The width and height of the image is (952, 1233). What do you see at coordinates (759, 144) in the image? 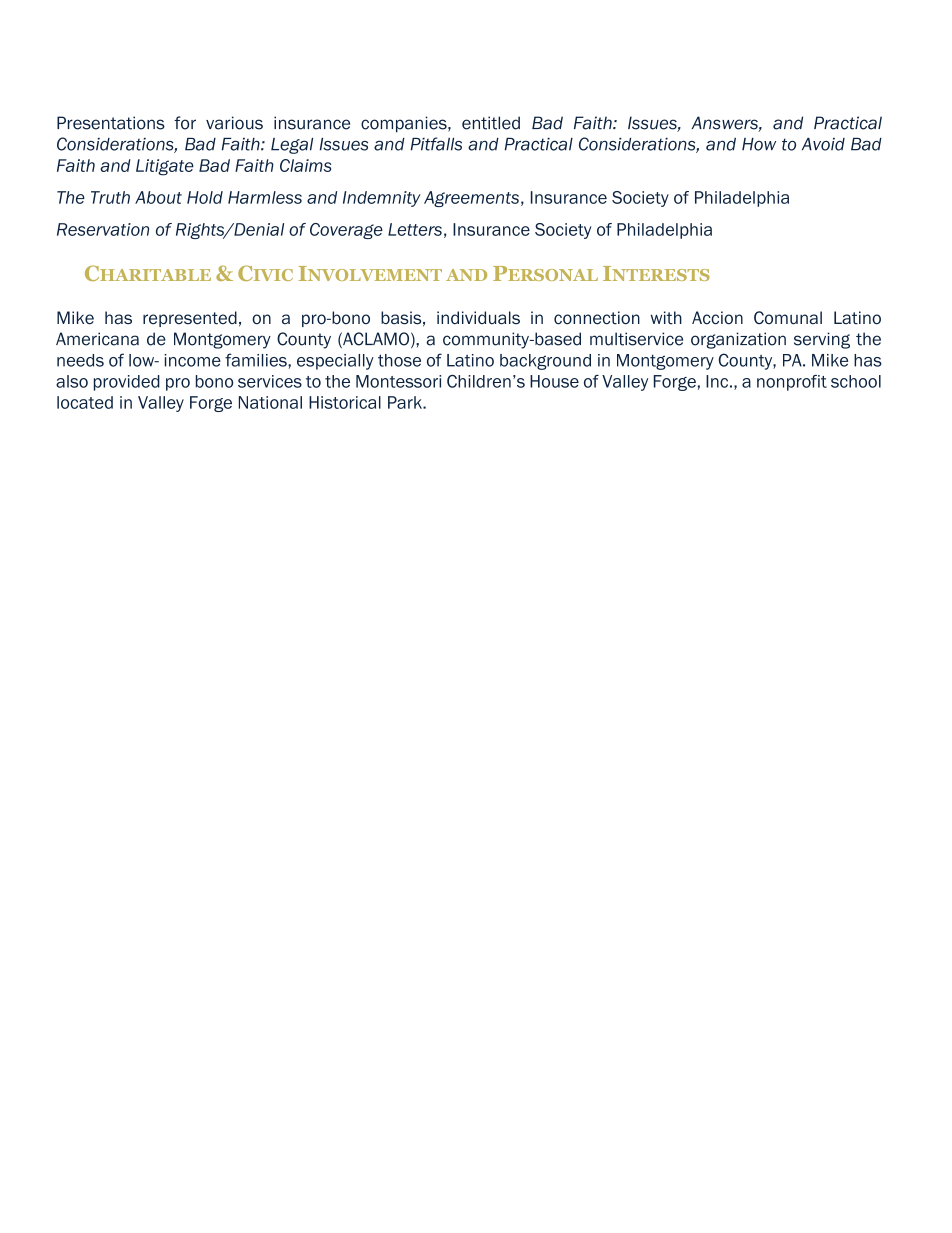
I see `How` at bounding box center [759, 144].
